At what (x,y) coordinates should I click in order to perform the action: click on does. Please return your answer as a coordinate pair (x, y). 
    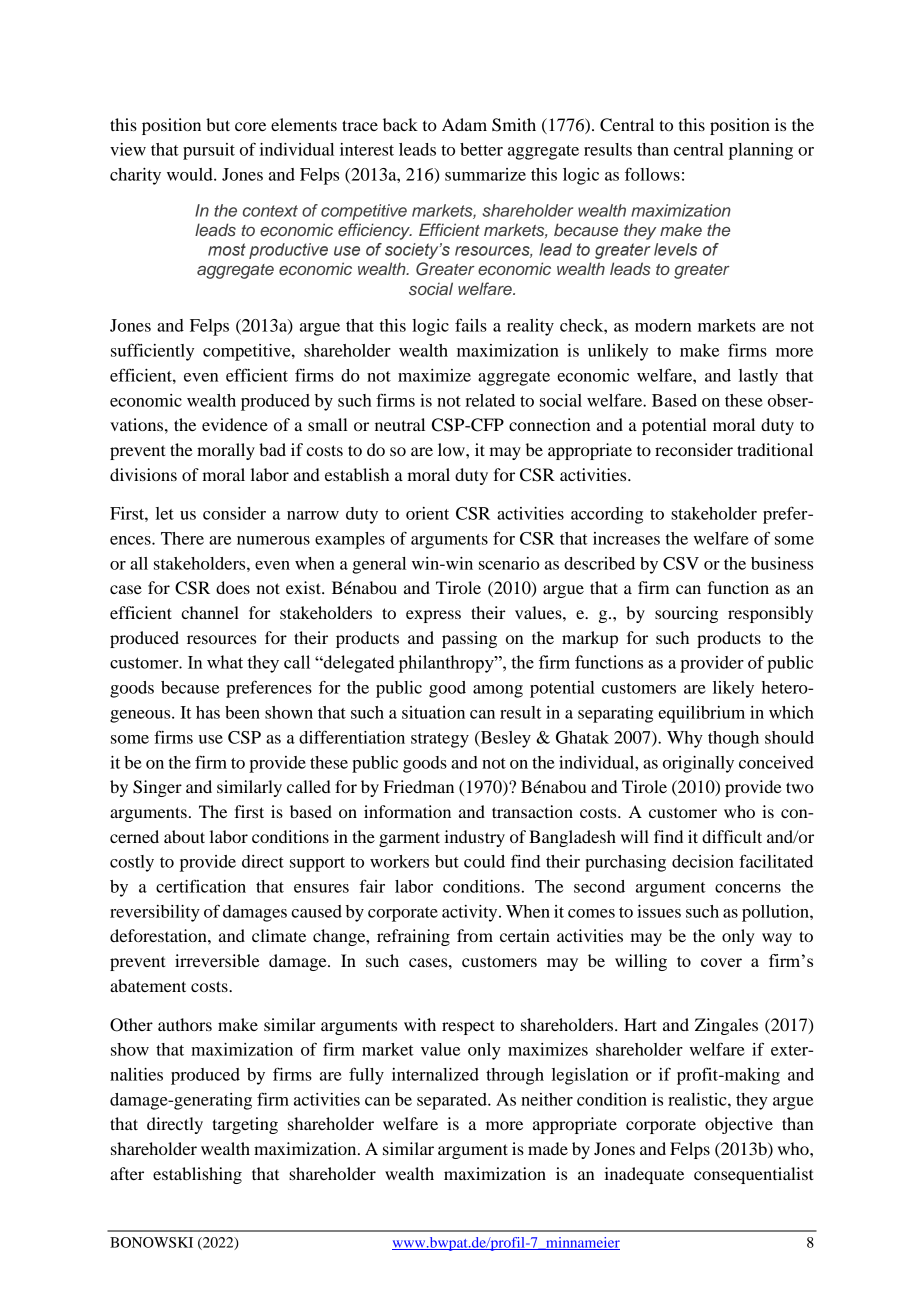
    Looking at the image, I should click on (233, 587).
